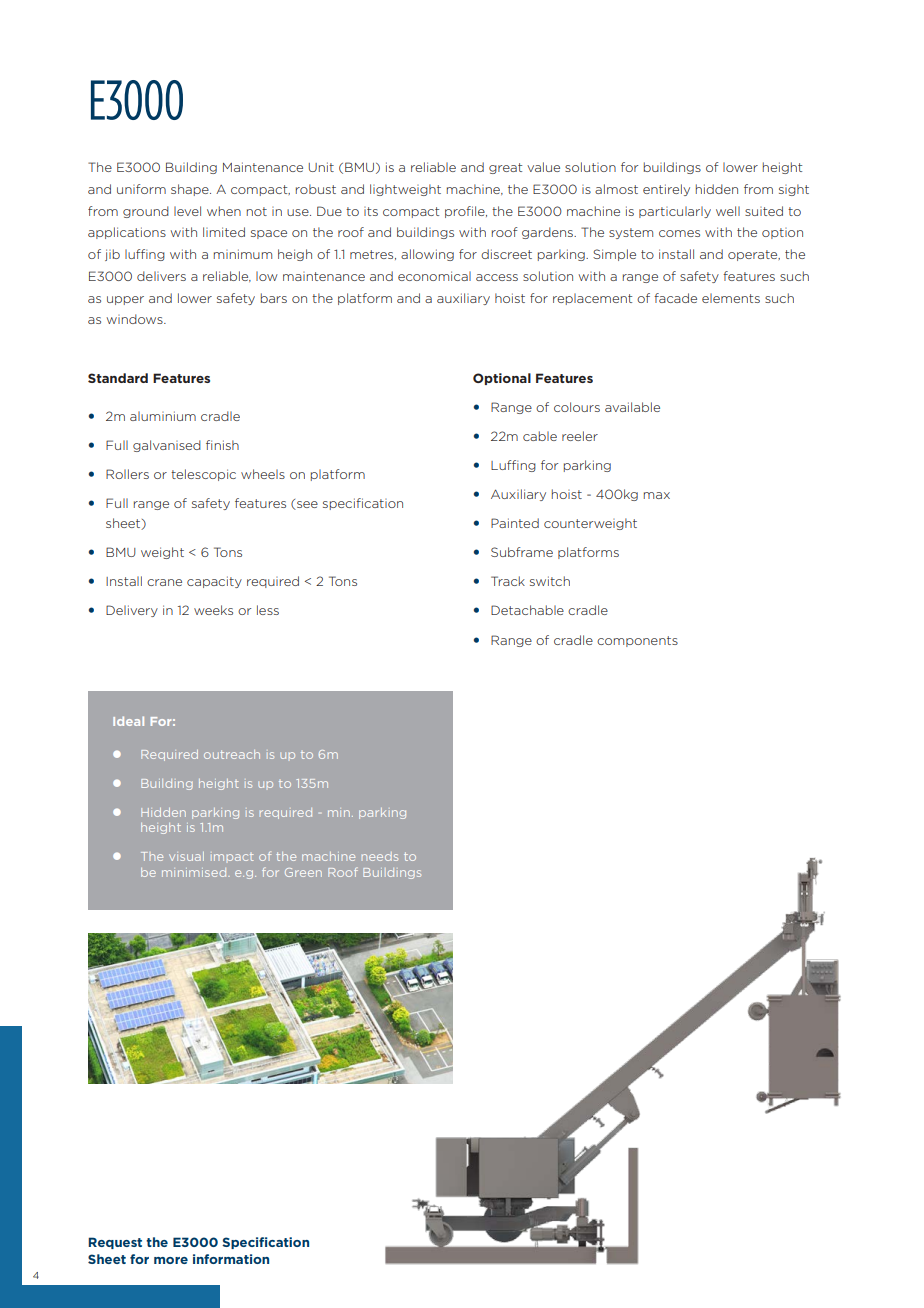 The width and height of the document is (924, 1308). What do you see at coordinates (466, 212) in the document?
I see `profile` at bounding box center [466, 212].
